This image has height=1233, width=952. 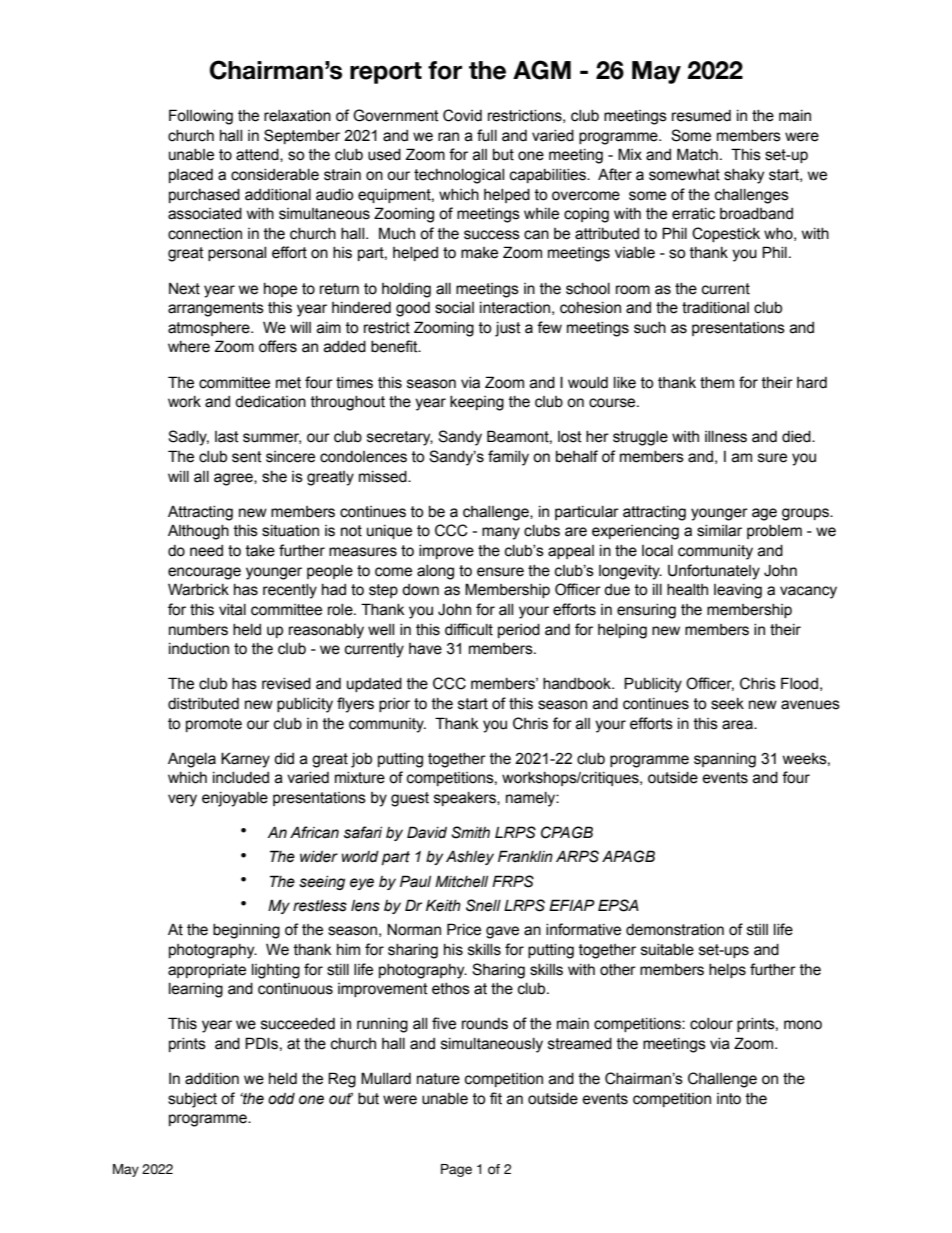 What do you see at coordinates (508, 458) in the image?
I see `family` at bounding box center [508, 458].
